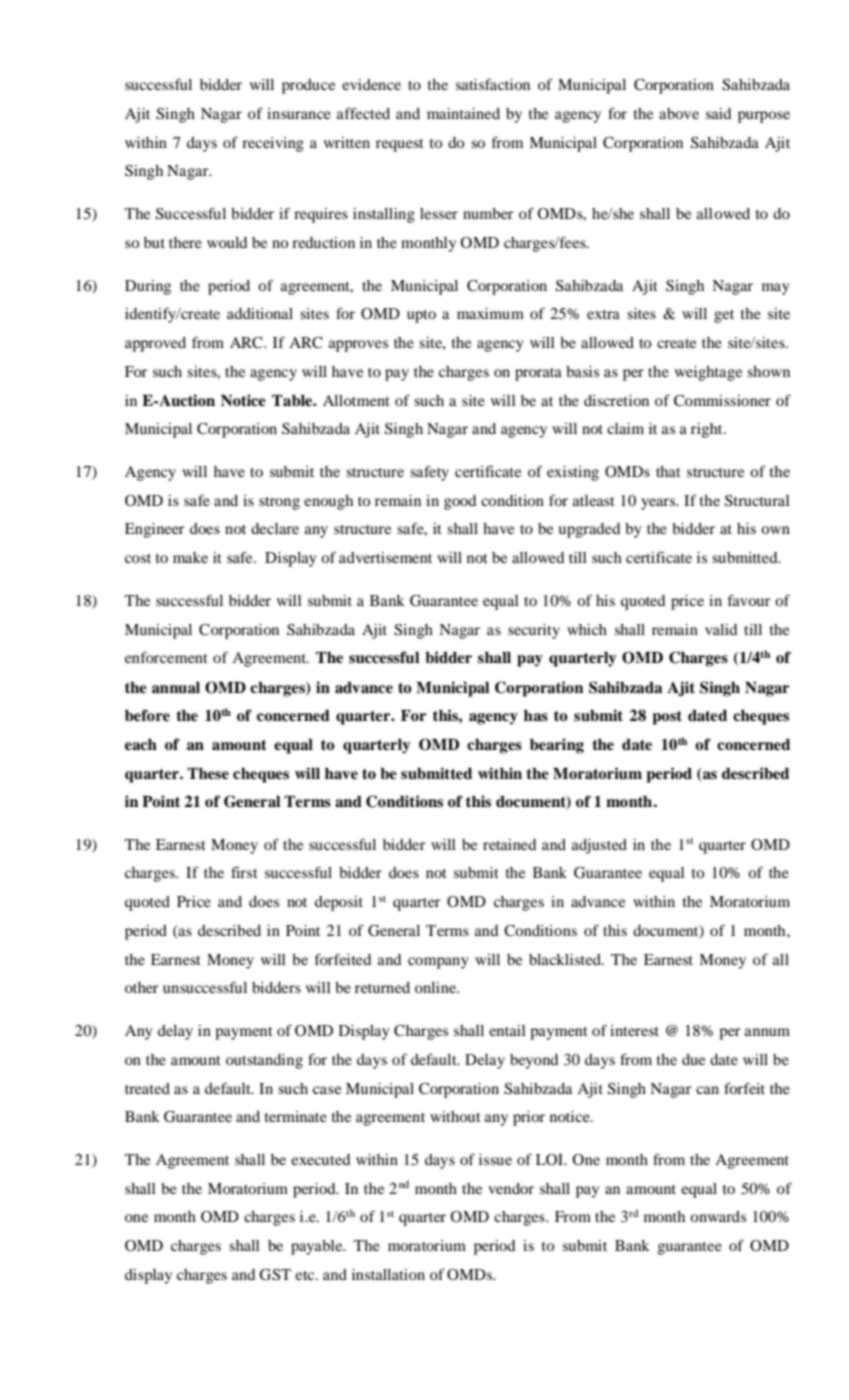 The image size is (849, 1400). I want to click on maintained, so click(463, 113).
